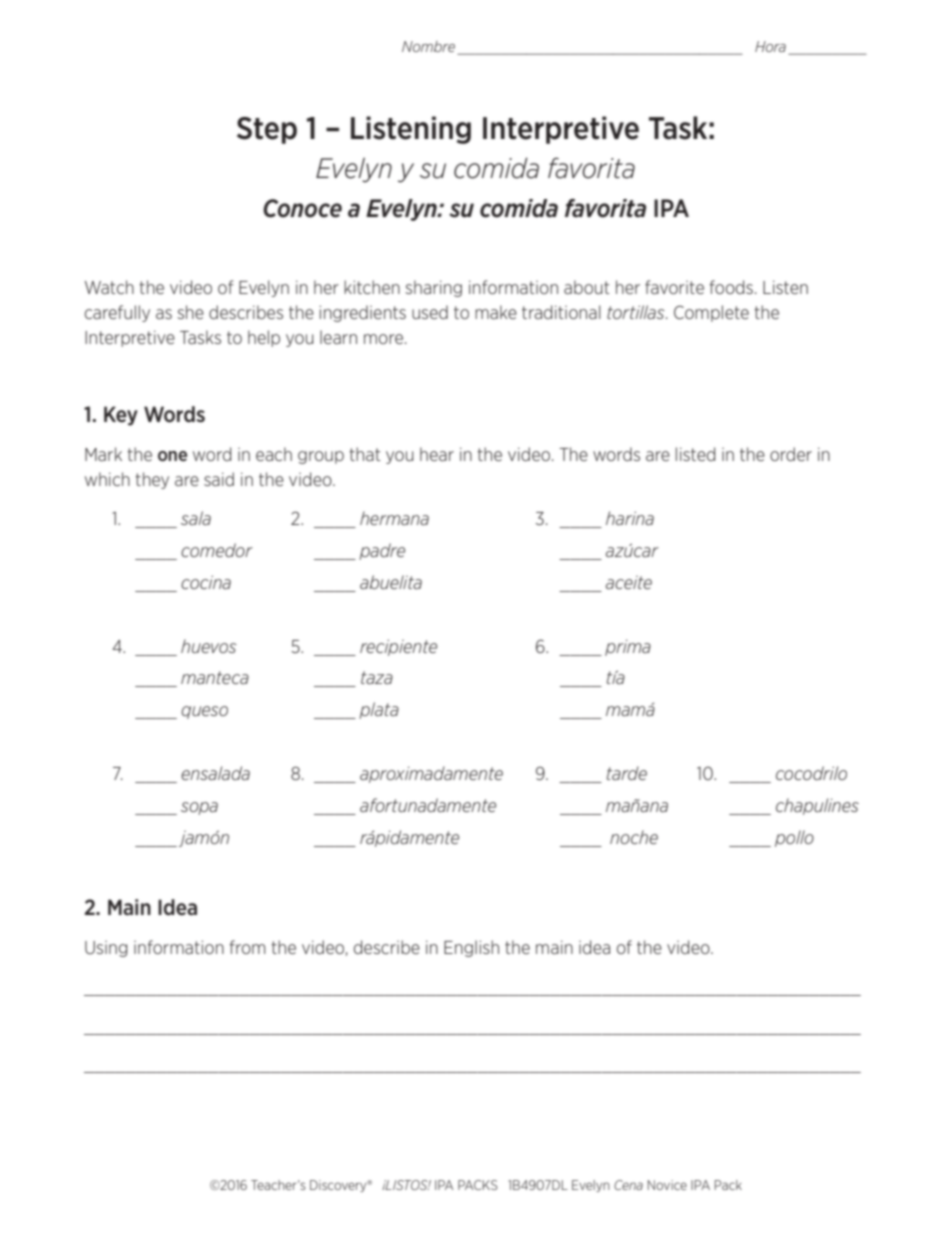  I want to click on noche, so click(634, 837).
